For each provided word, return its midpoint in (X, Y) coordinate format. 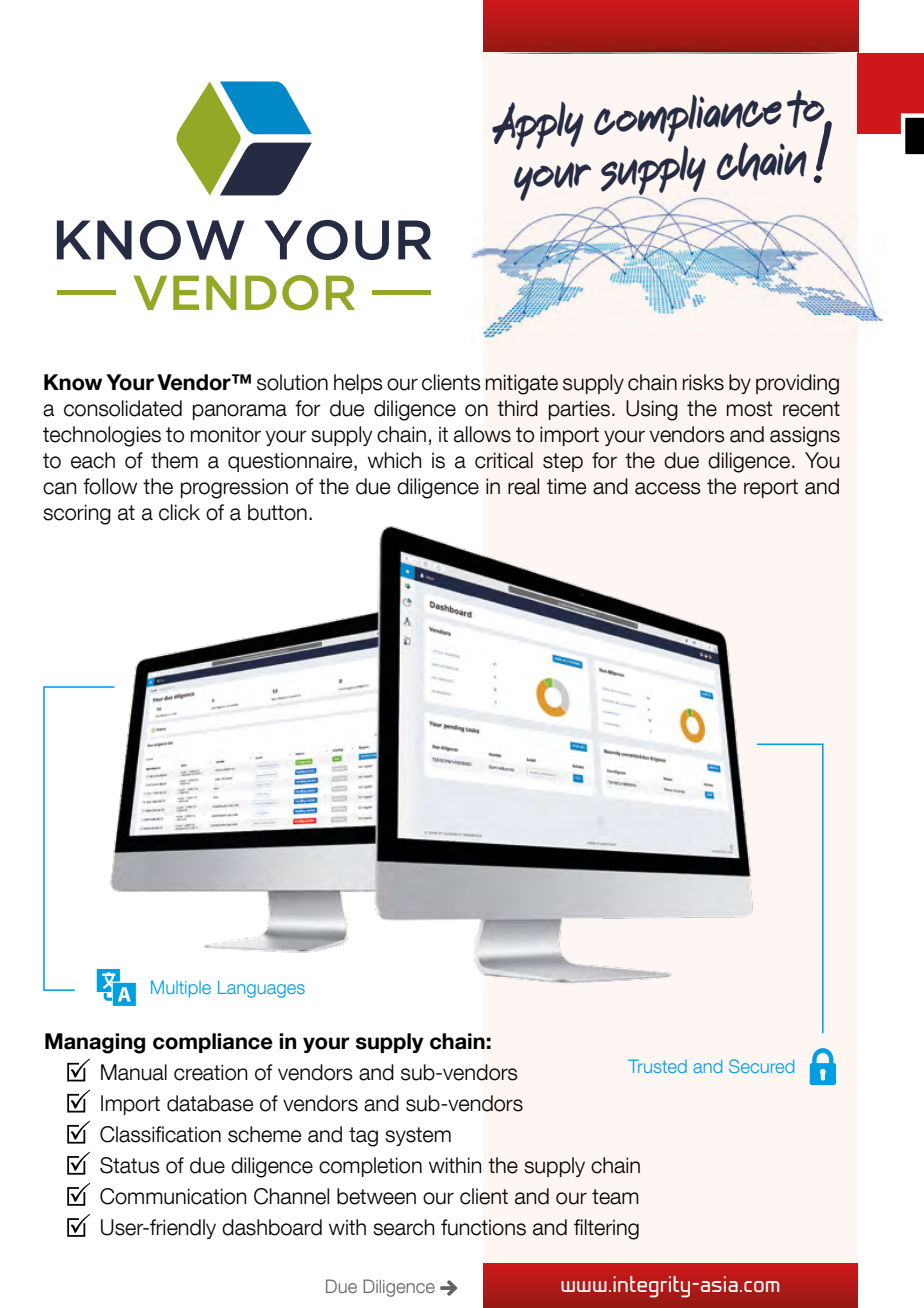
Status (130, 1165)
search (403, 1227)
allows (482, 434)
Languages (261, 989)
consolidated (123, 408)
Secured (761, 1066)
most (750, 409)
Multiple (181, 989)
